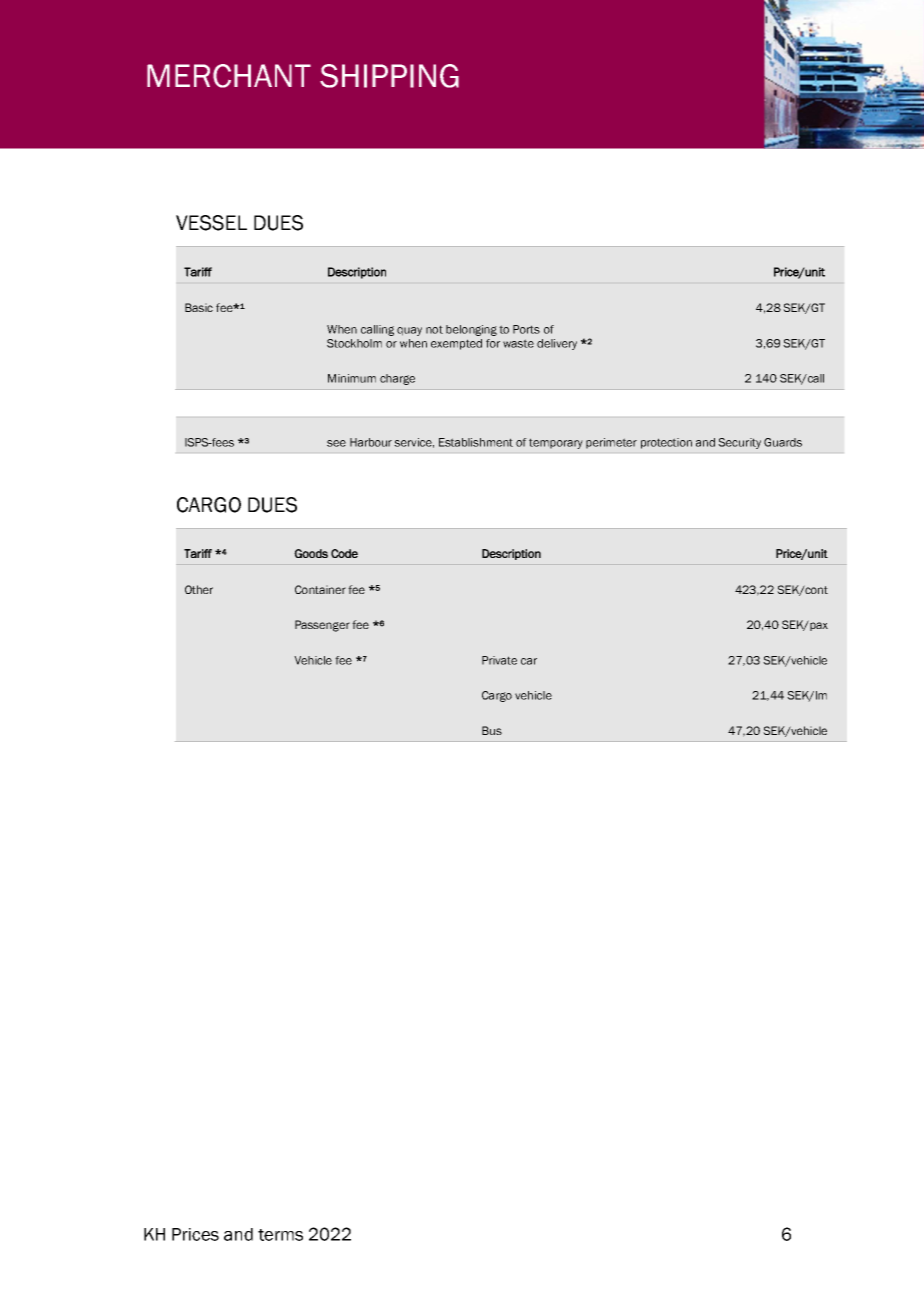  Describe the element at coordinates (322, 626) in the screenshot. I see `Passenger` at that location.
